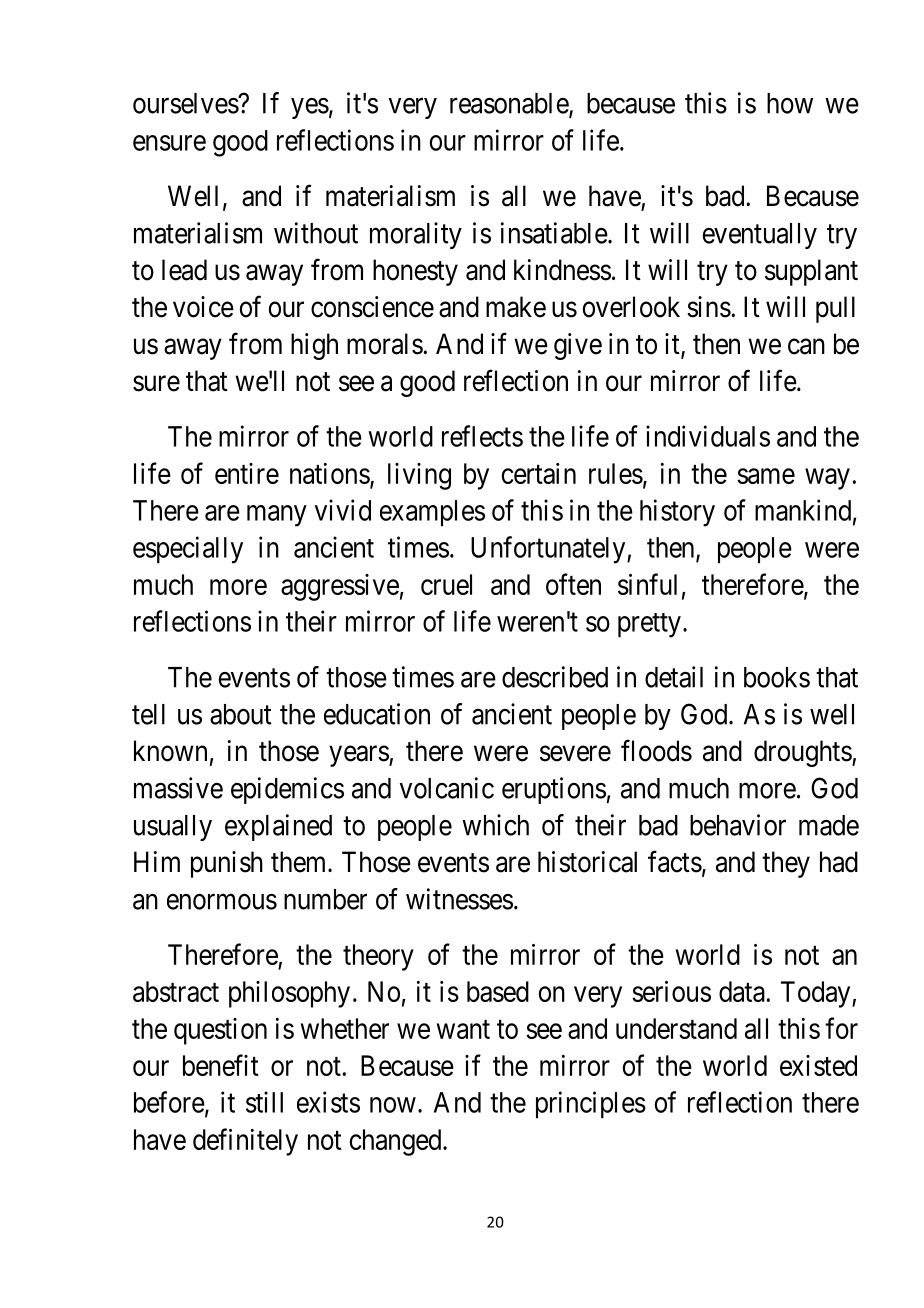  What do you see at coordinates (649, 625) in the screenshot?
I see `pretty` at bounding box center [649, 625].
